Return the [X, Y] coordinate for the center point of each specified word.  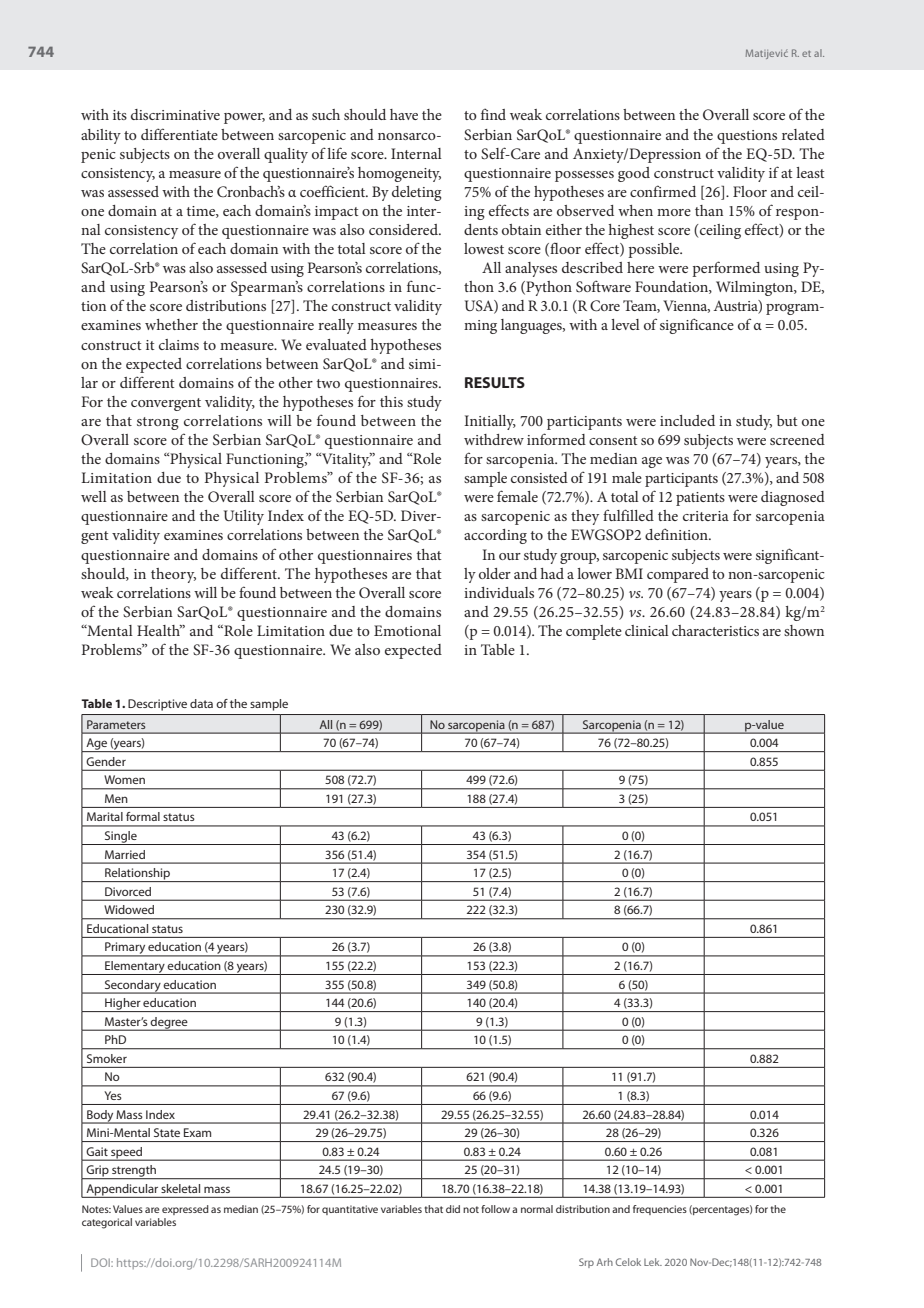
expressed [185, 1210]
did [453, 1209]
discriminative [175, 114]
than [709, 210]
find [493, 114]
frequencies [660, 1210]
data [201, 703]
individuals [499, 592]
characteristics [715, 630]
